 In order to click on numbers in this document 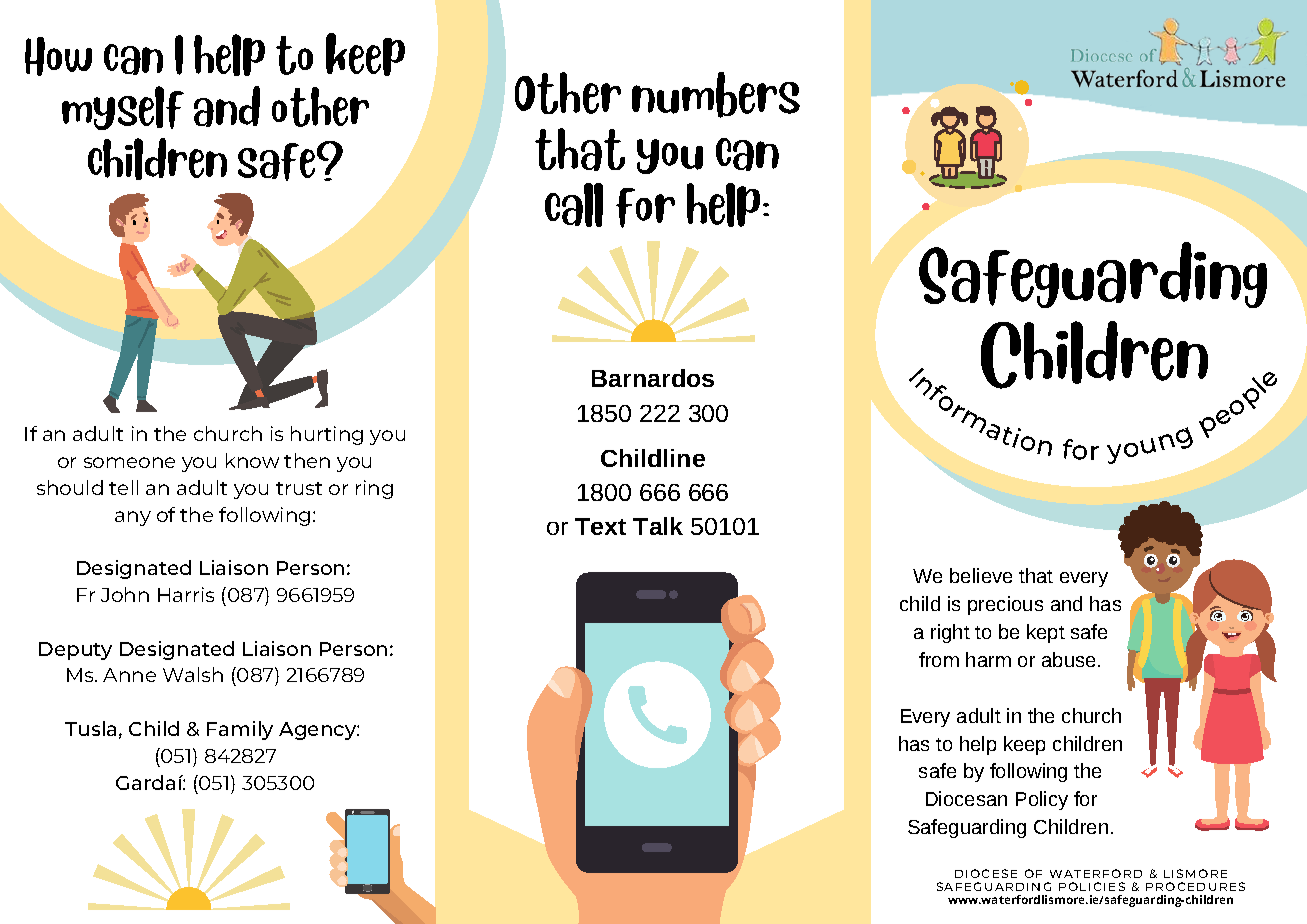, I will do `click(716, 95)`.
